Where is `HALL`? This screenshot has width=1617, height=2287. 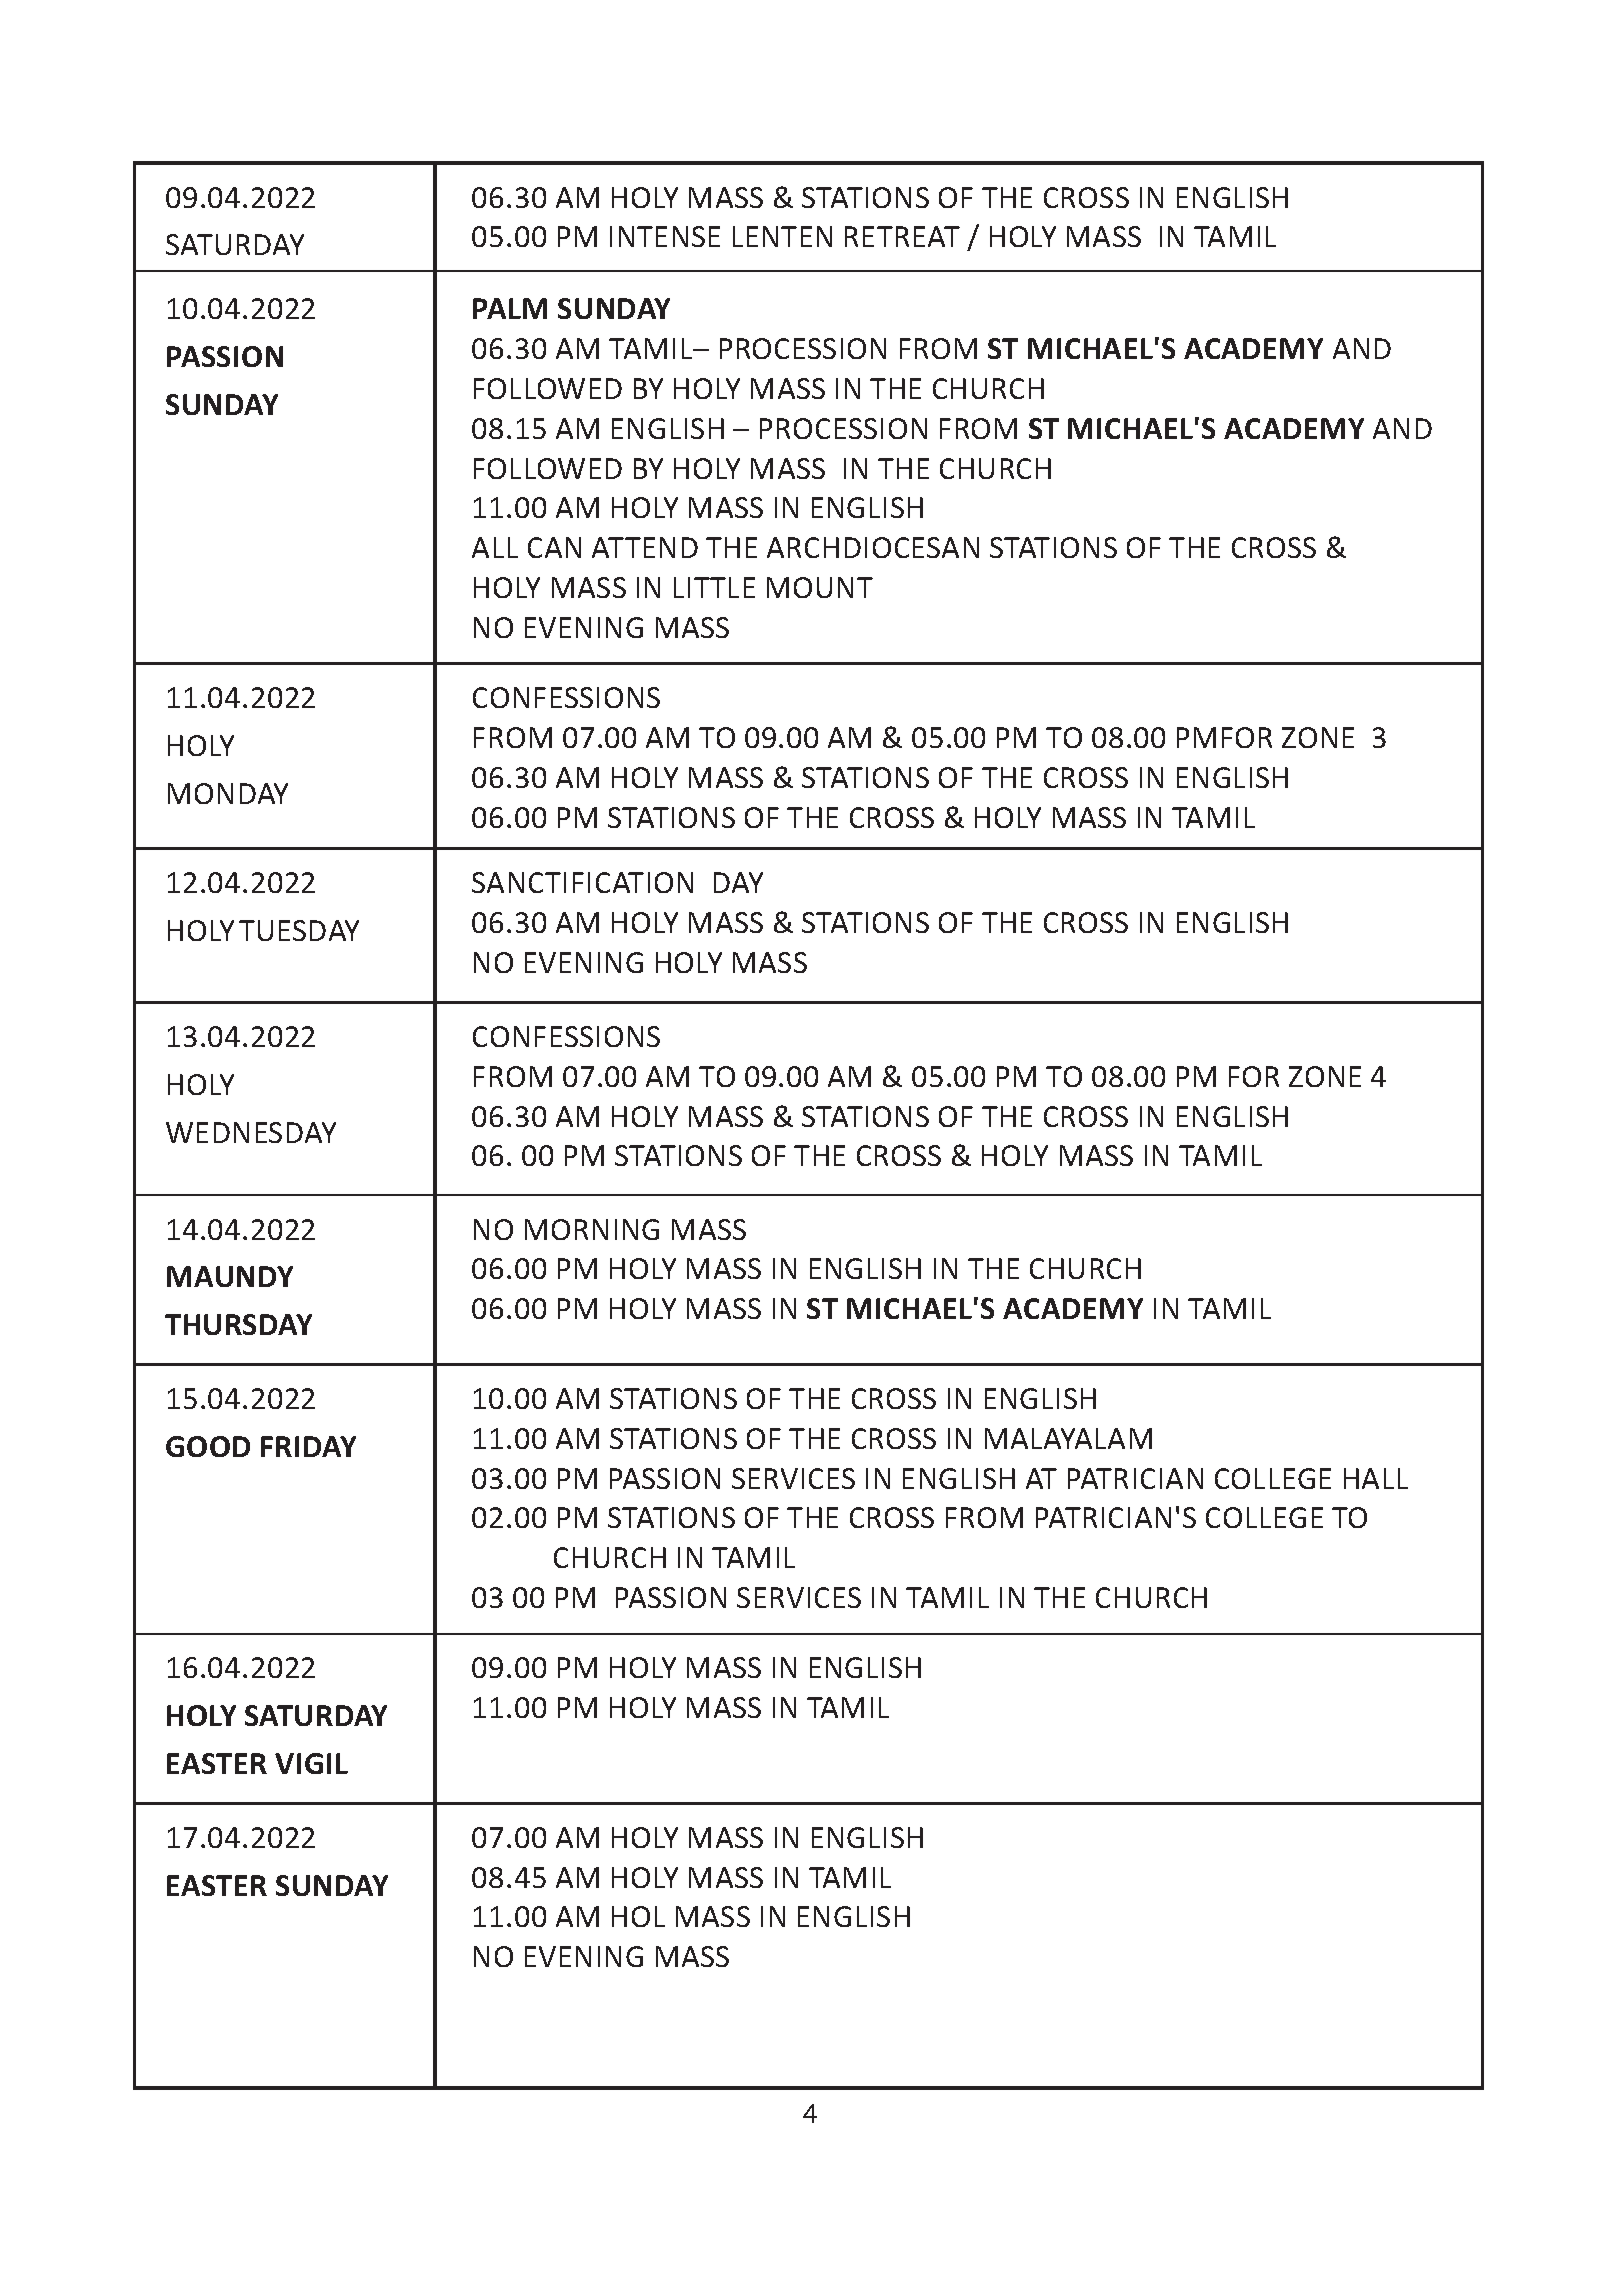
HALL is located at coordinates (1376, 1478).
